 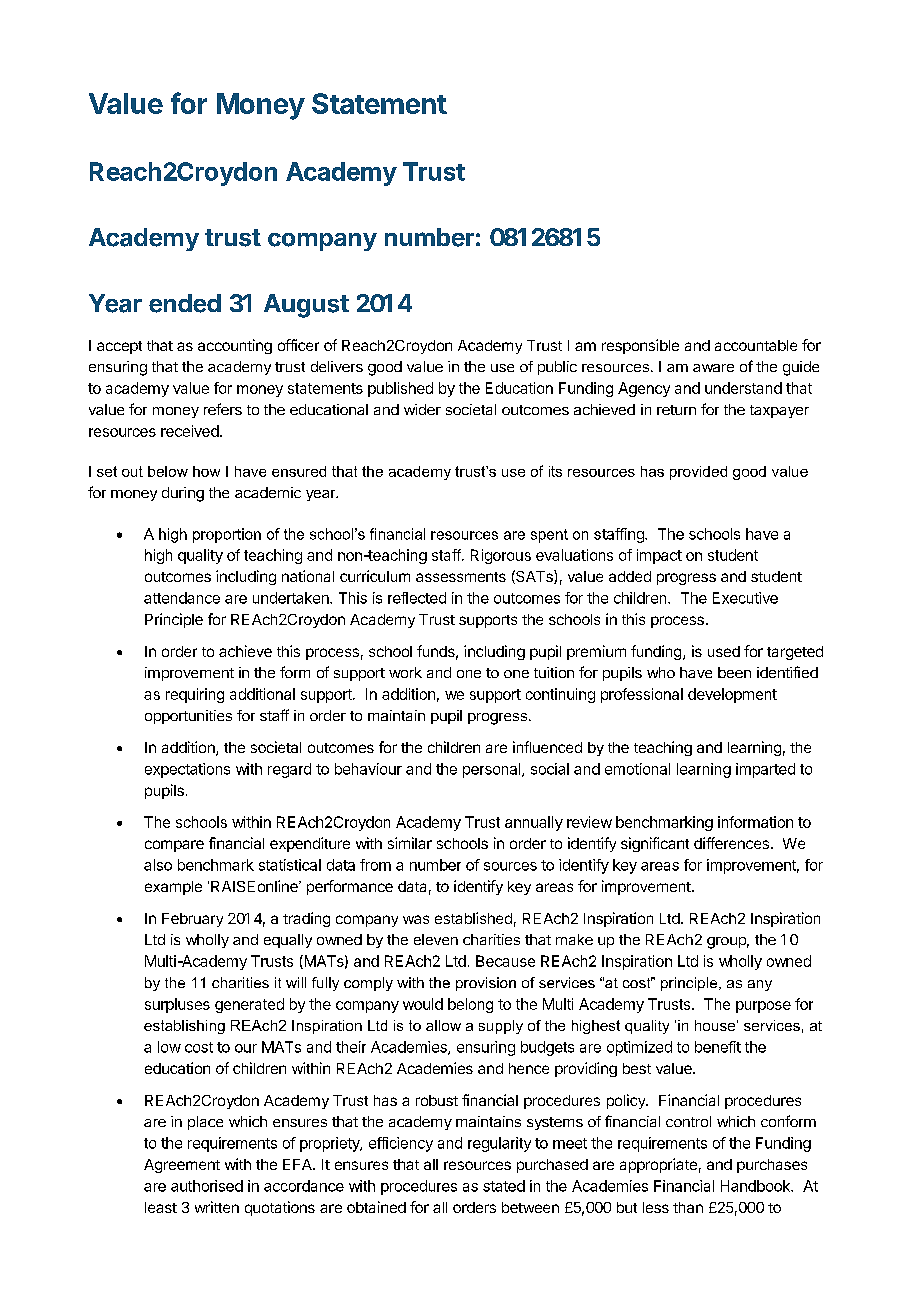 What do you see at coordinates (731, 843) in the document?
I see `differences` at bounding box center [731, 843].
